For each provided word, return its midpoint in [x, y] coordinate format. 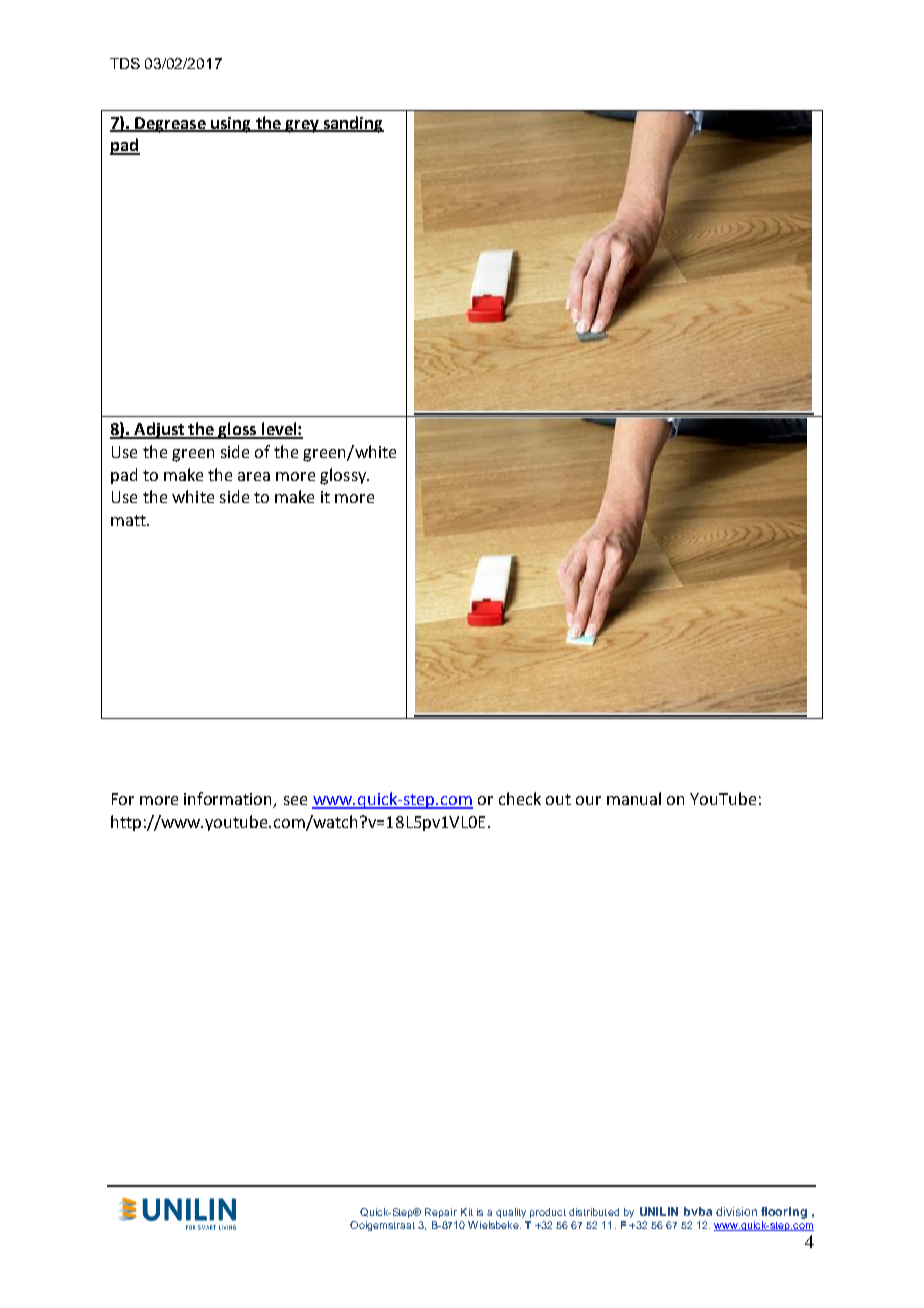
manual [634, 798]
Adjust [159, 430]
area [254, 476]
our [588, 800]
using [231, 125]
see [295, 800]
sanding [353, 124]
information [229, 800]
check [520, 798]
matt [129, 520]
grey [302, 126]
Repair [441, 1213]
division [736, 1211]
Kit [467, 1212]
